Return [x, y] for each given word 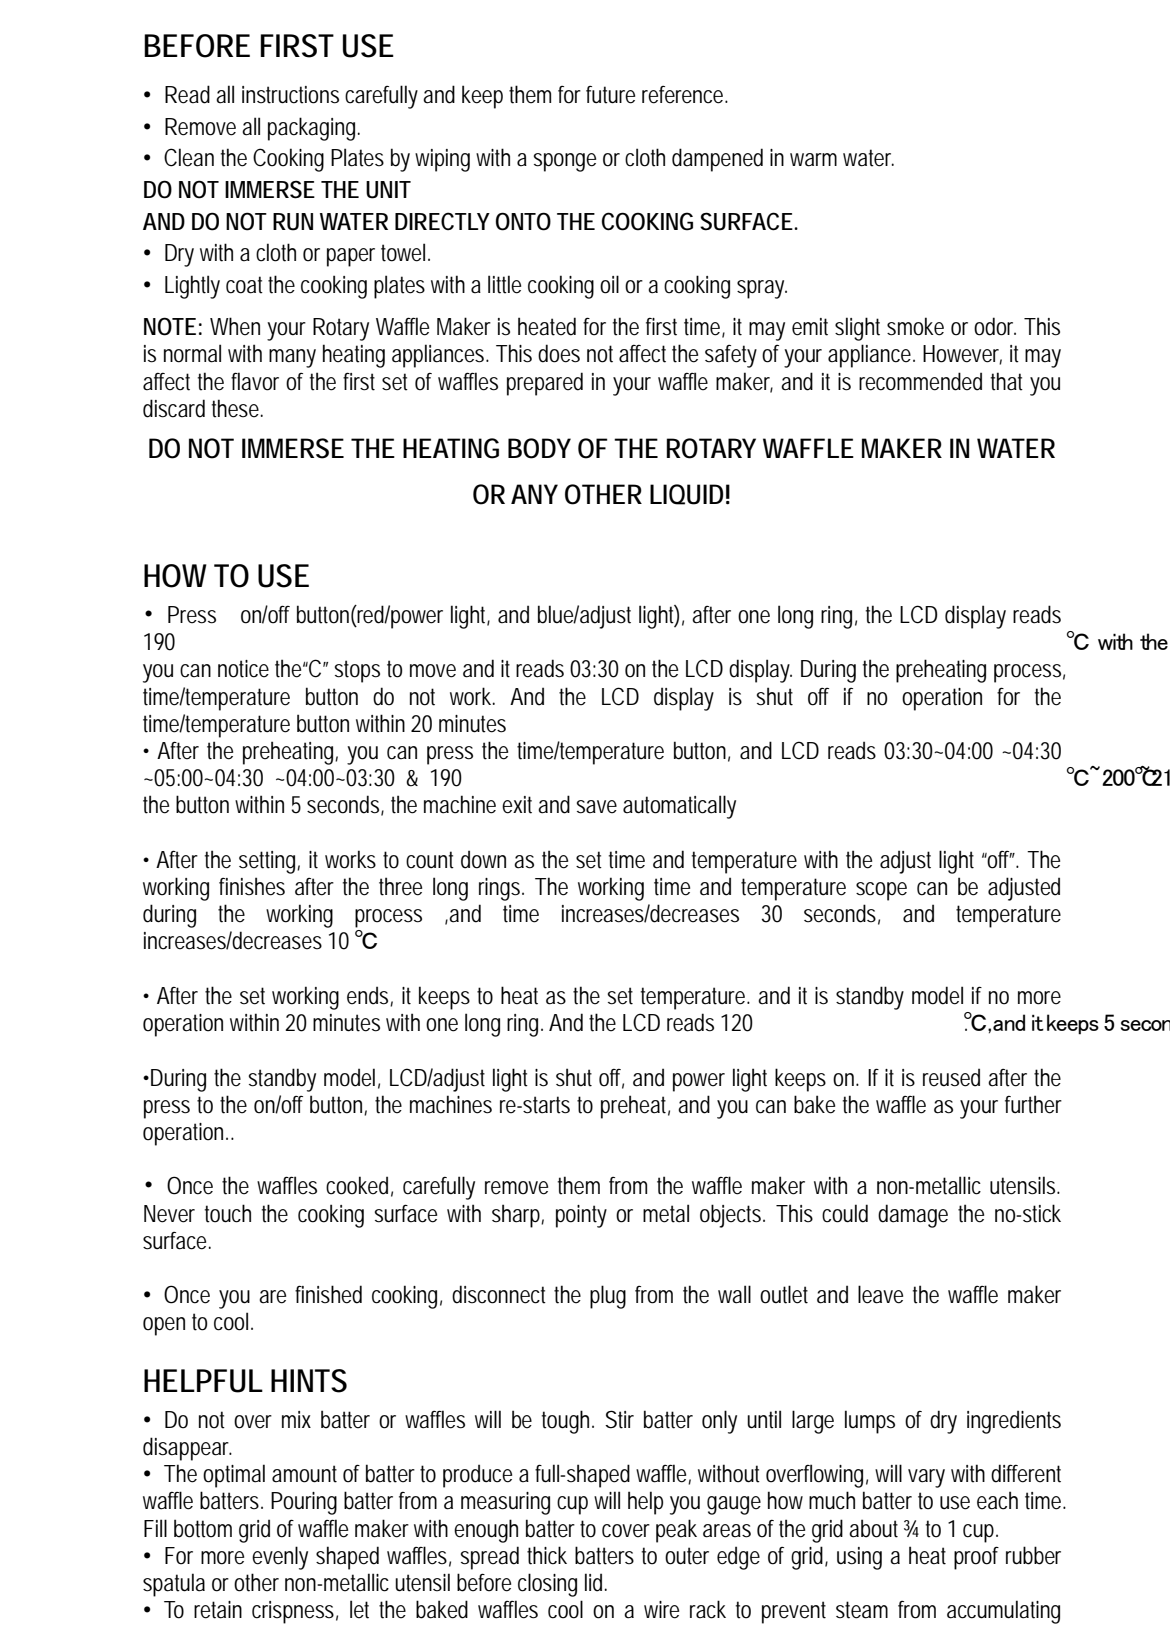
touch [228, 1213]
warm [813, 160]
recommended [920, 381]
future [610, 95]
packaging [314, 129]
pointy [581, 1216]
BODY [539, 448]
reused [951, 1077]
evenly [280, 1558]
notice [243, 669]
